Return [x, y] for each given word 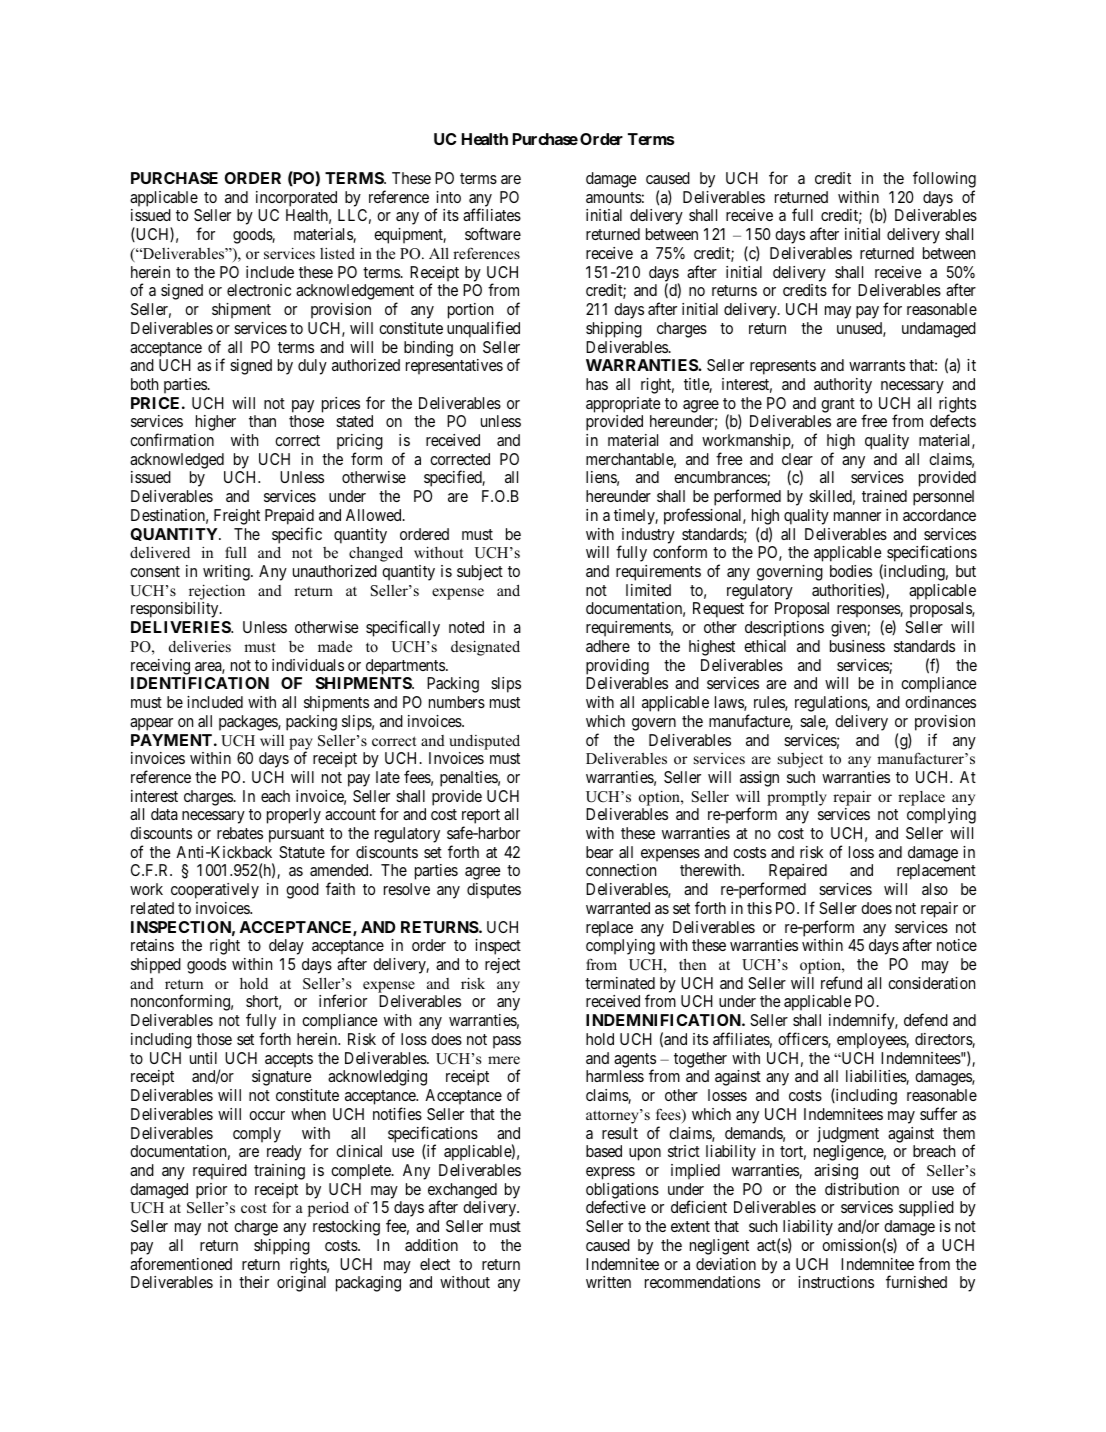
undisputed [484, 742]
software [493, 233]
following [944, 181]
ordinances [940, 702]
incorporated [296, 199]
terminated [620, 983]
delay [286, 947]
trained [884, 496]
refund [841, 982]
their [254, 1282]
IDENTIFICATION [200, 683]
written [608, 1282]
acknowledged [177, 461]
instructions [836, 1282]
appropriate [623, 405]
